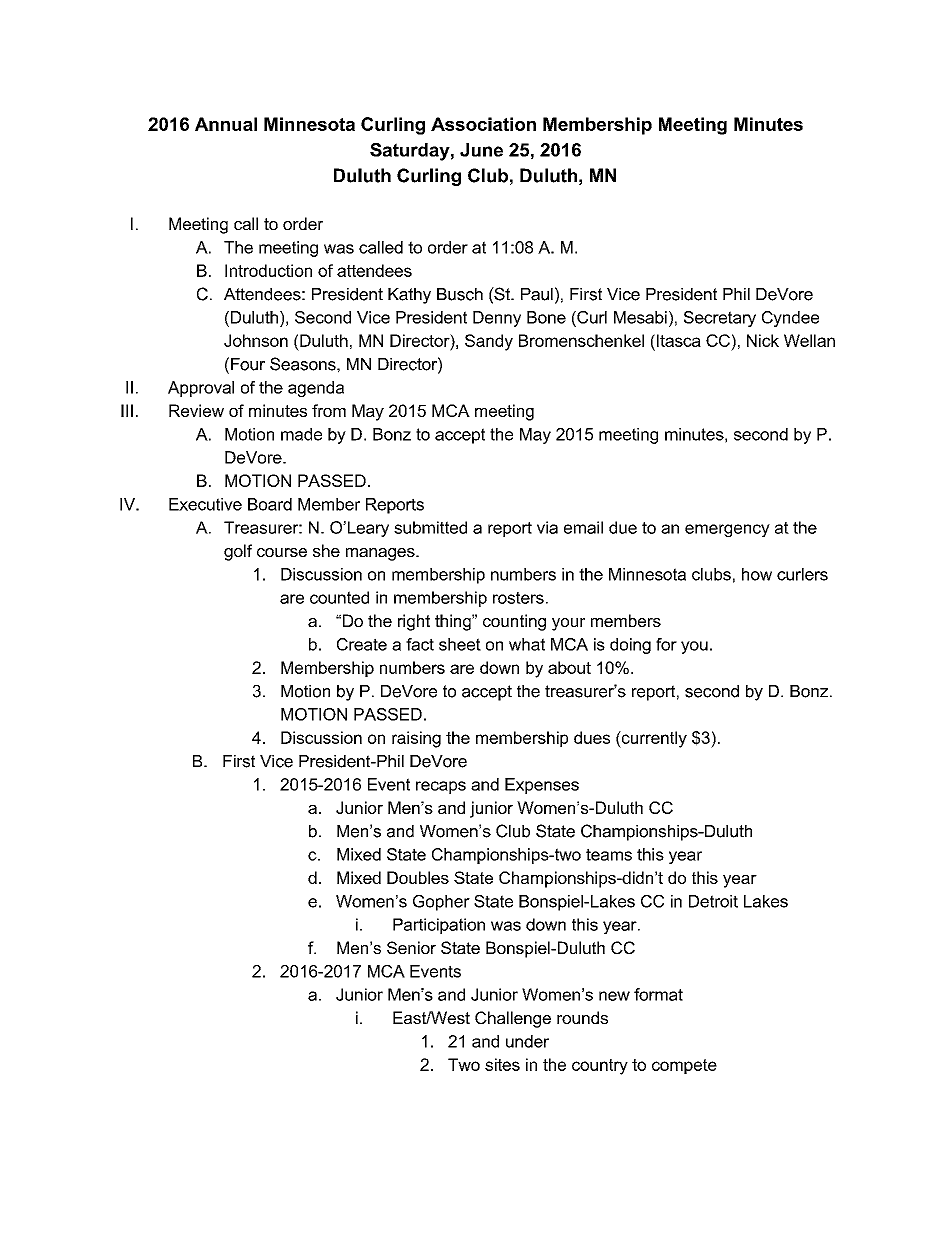 This document has height=1233, width=952. What do you see at coordinates (481, 150) in the document?
I see `June` at bounding box center [481, 150].
